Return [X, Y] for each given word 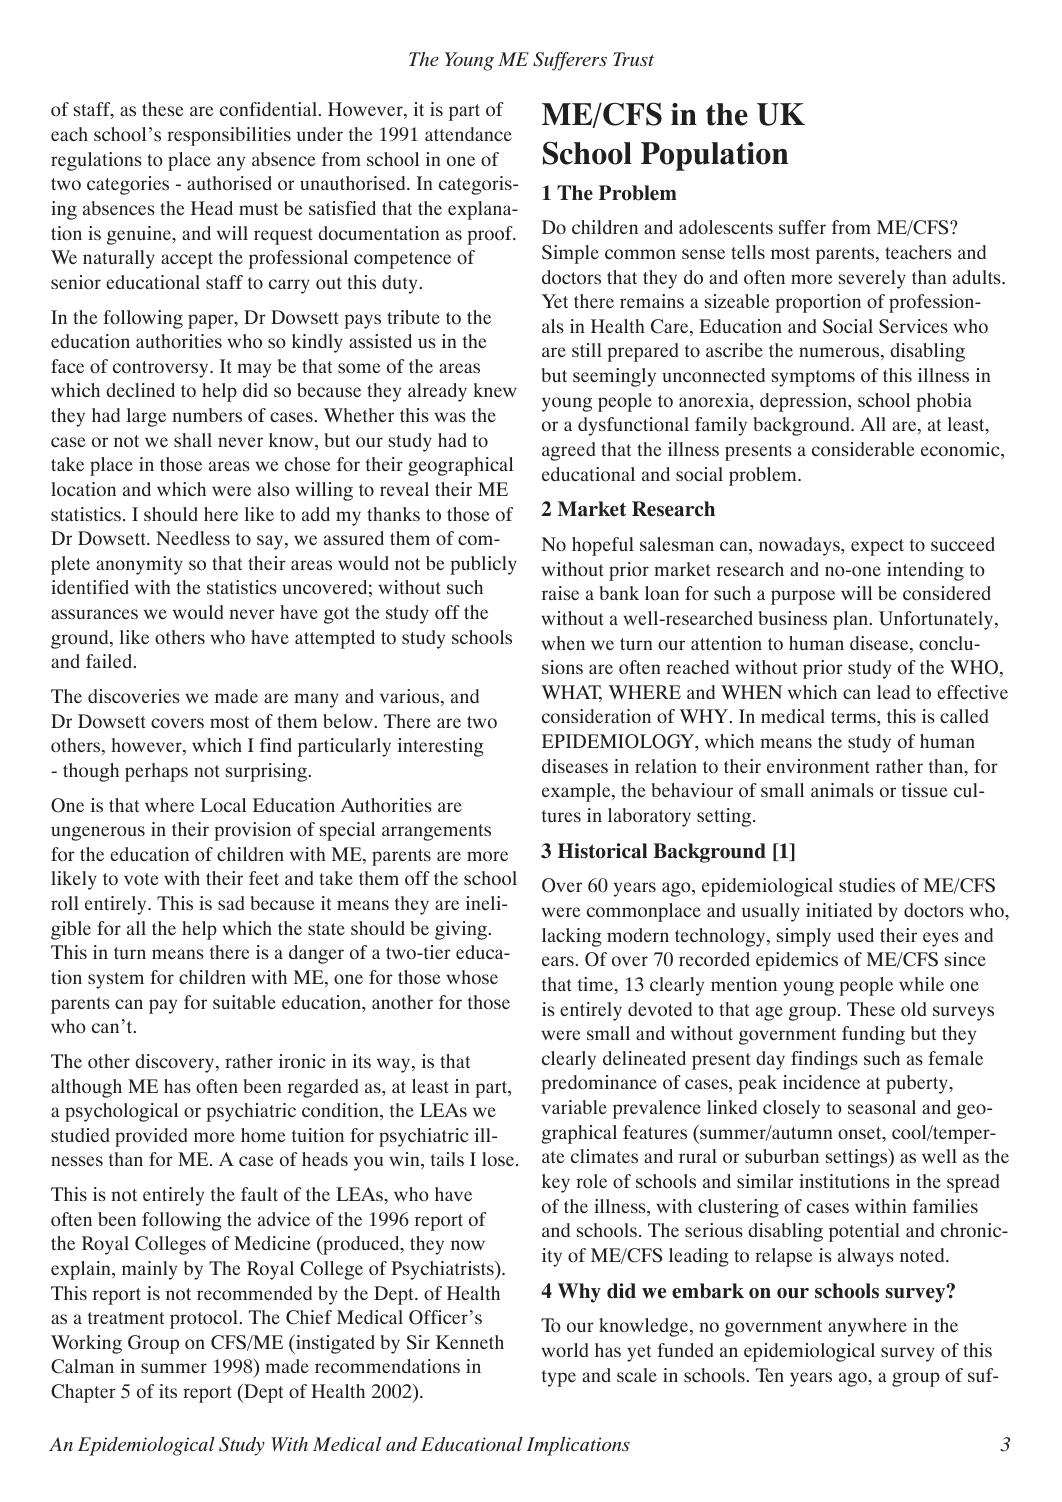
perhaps [156, 772]
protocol [205, 1319]
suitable [244, 1002]
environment [818, 766]
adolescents [726, 227]
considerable [863, 449]
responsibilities [229, 136]
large [146, 417]
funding [873, 1035]
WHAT [571, 693]
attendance [468, 134]
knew [495, 390]
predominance [599, 1084]
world [564, 1350]
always [866, 1257]
